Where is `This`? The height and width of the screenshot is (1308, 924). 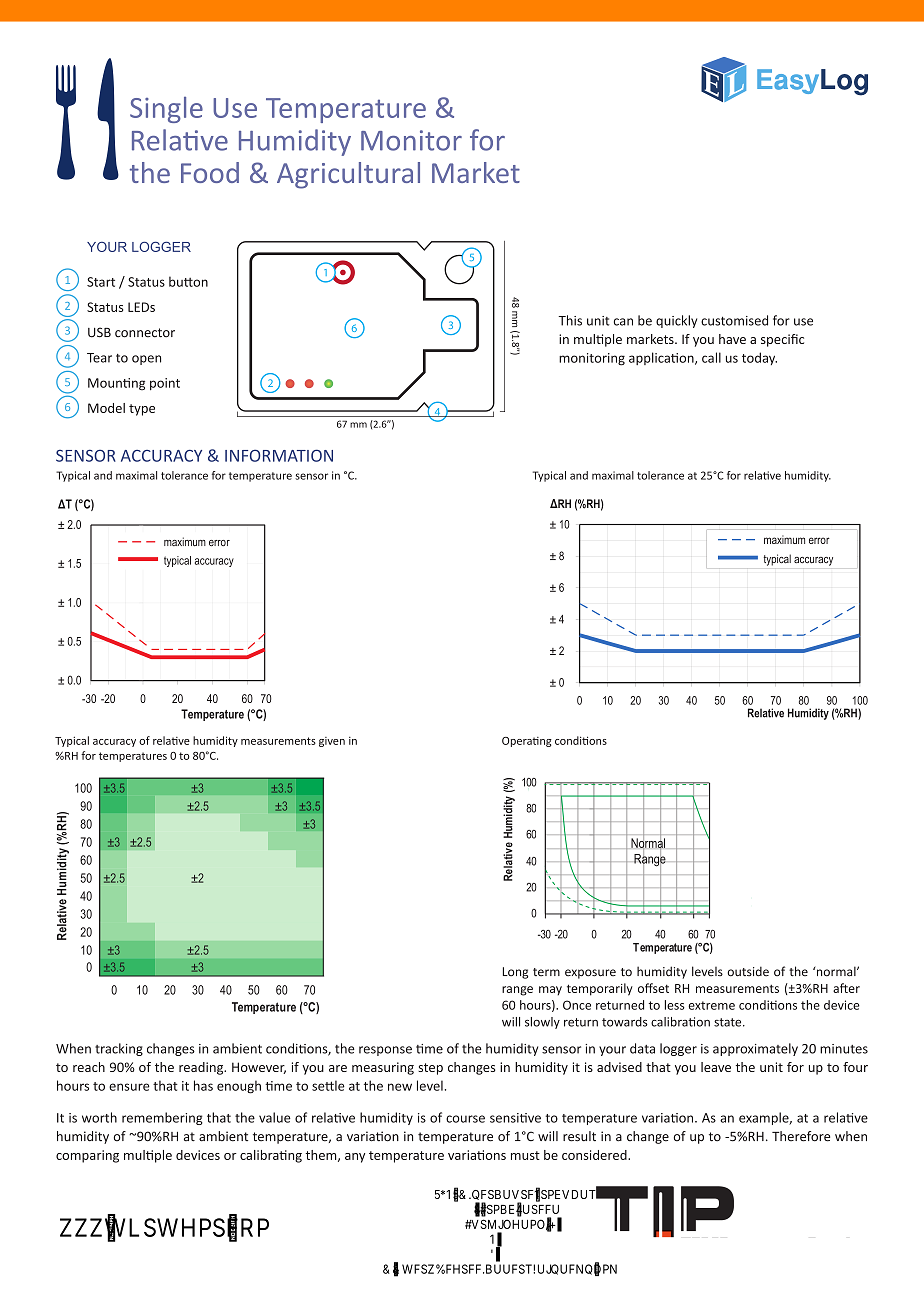 This is located at coordinates (570, 320).
